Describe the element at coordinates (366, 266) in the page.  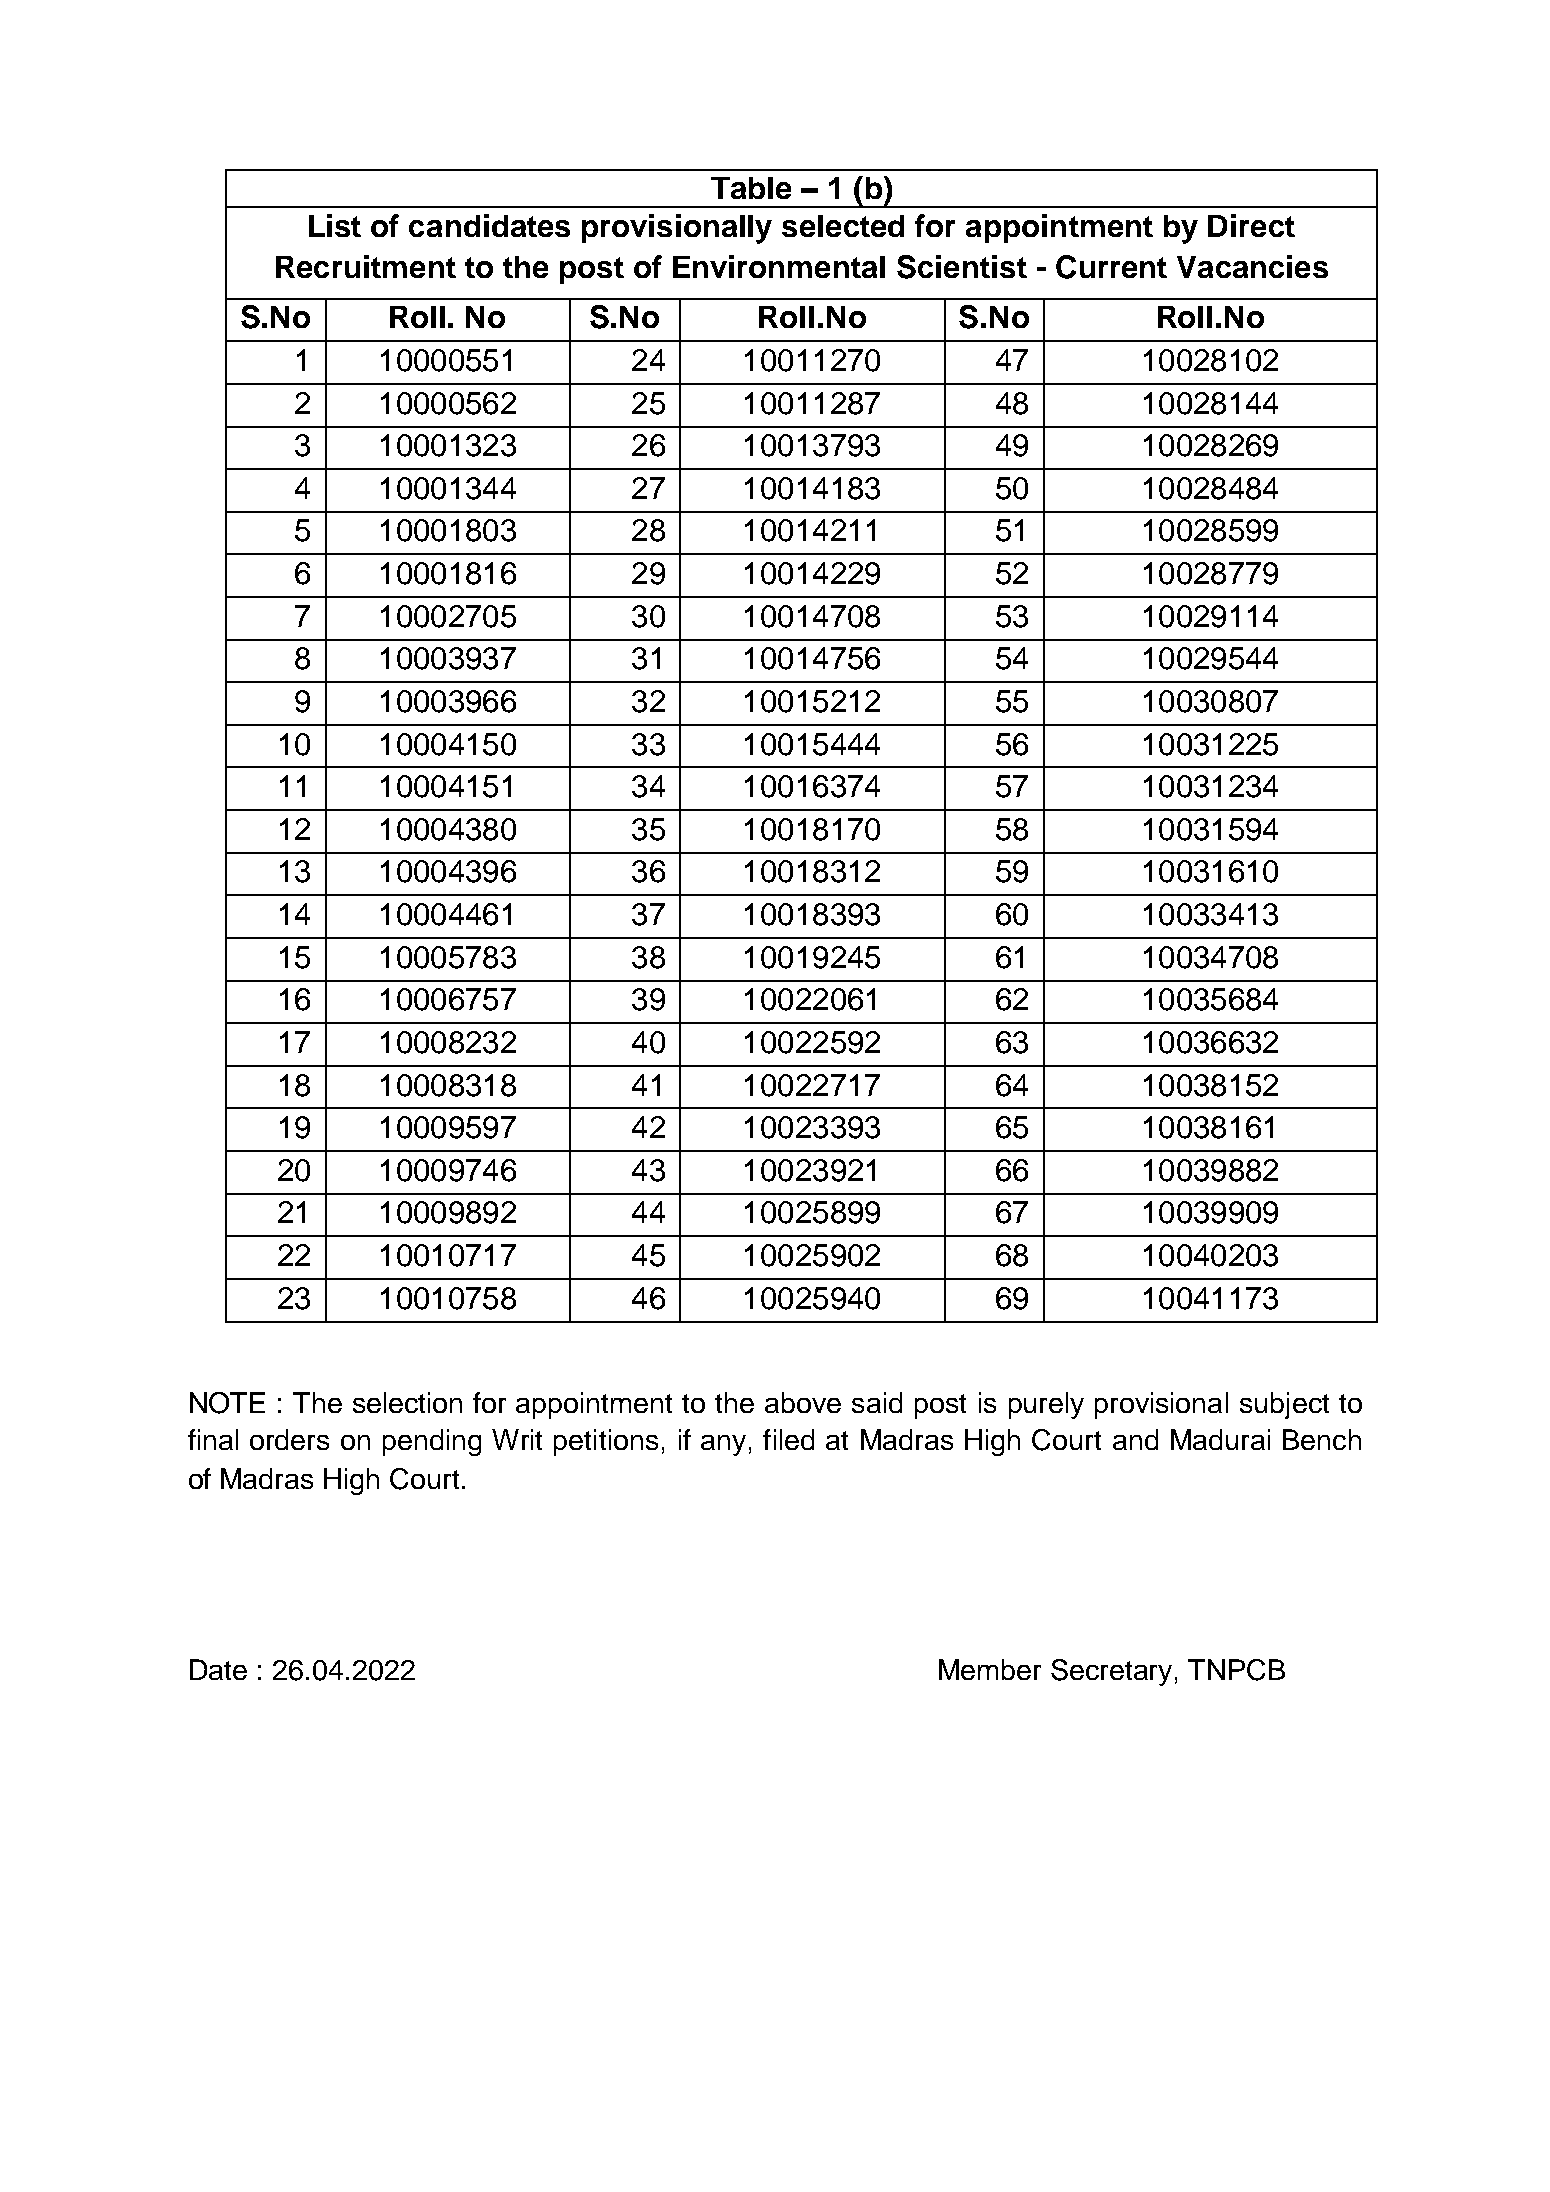
I see `Recruitment` at that location.
